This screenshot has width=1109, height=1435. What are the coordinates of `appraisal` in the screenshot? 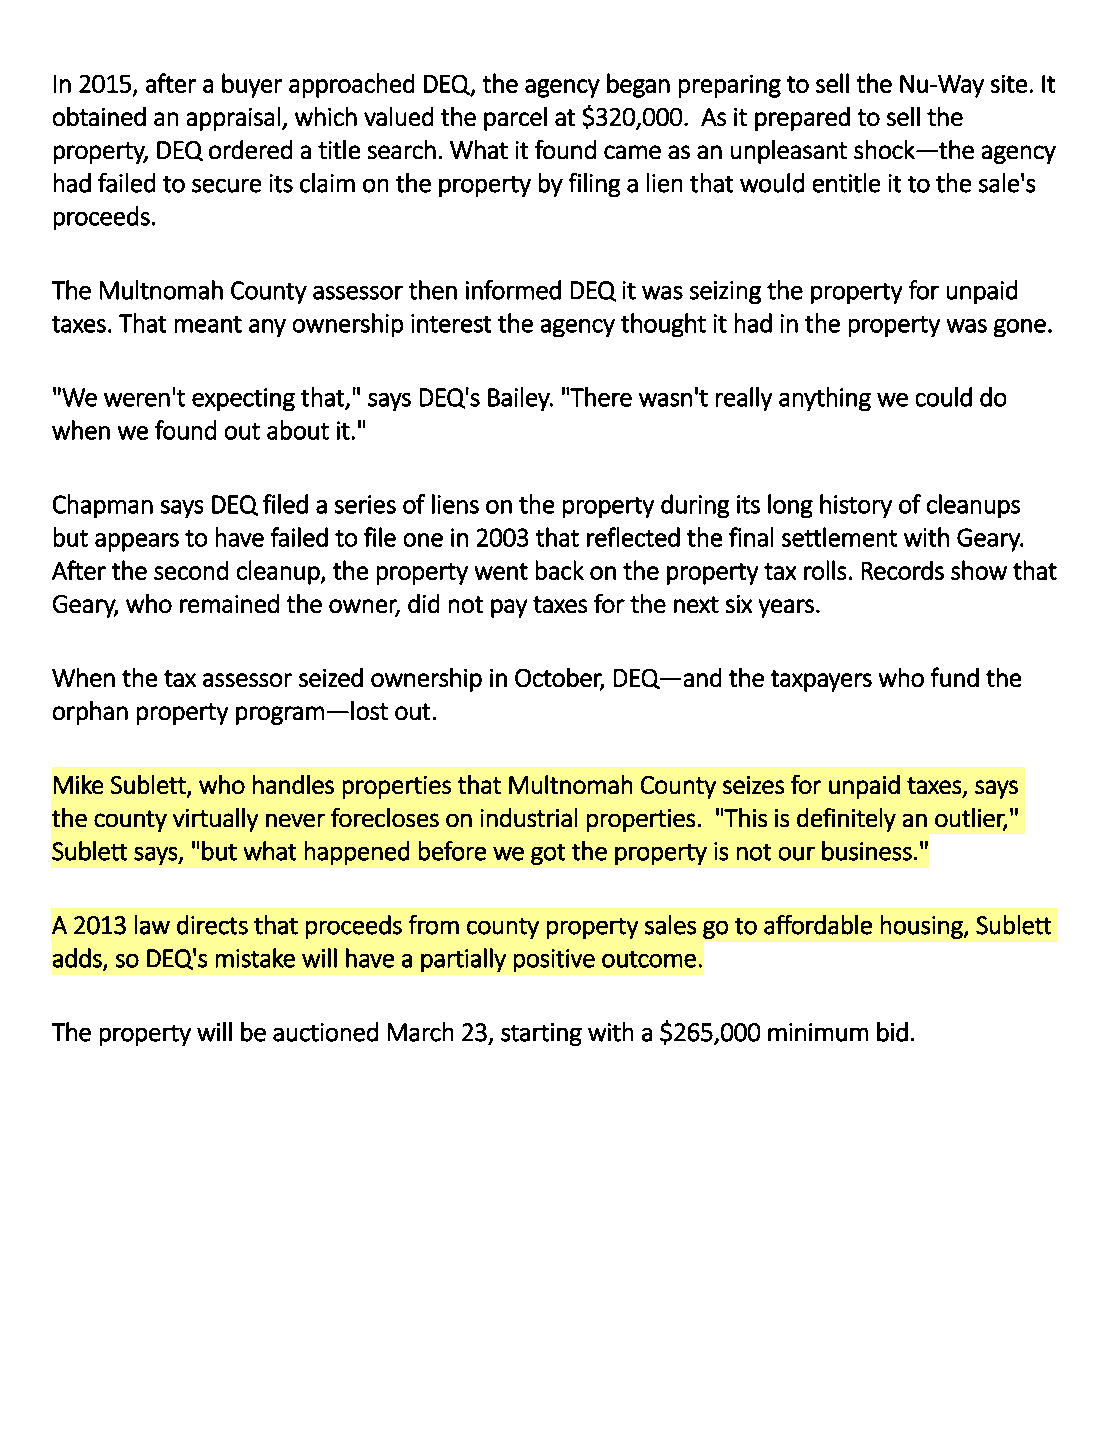 It's located at (233, 119).
